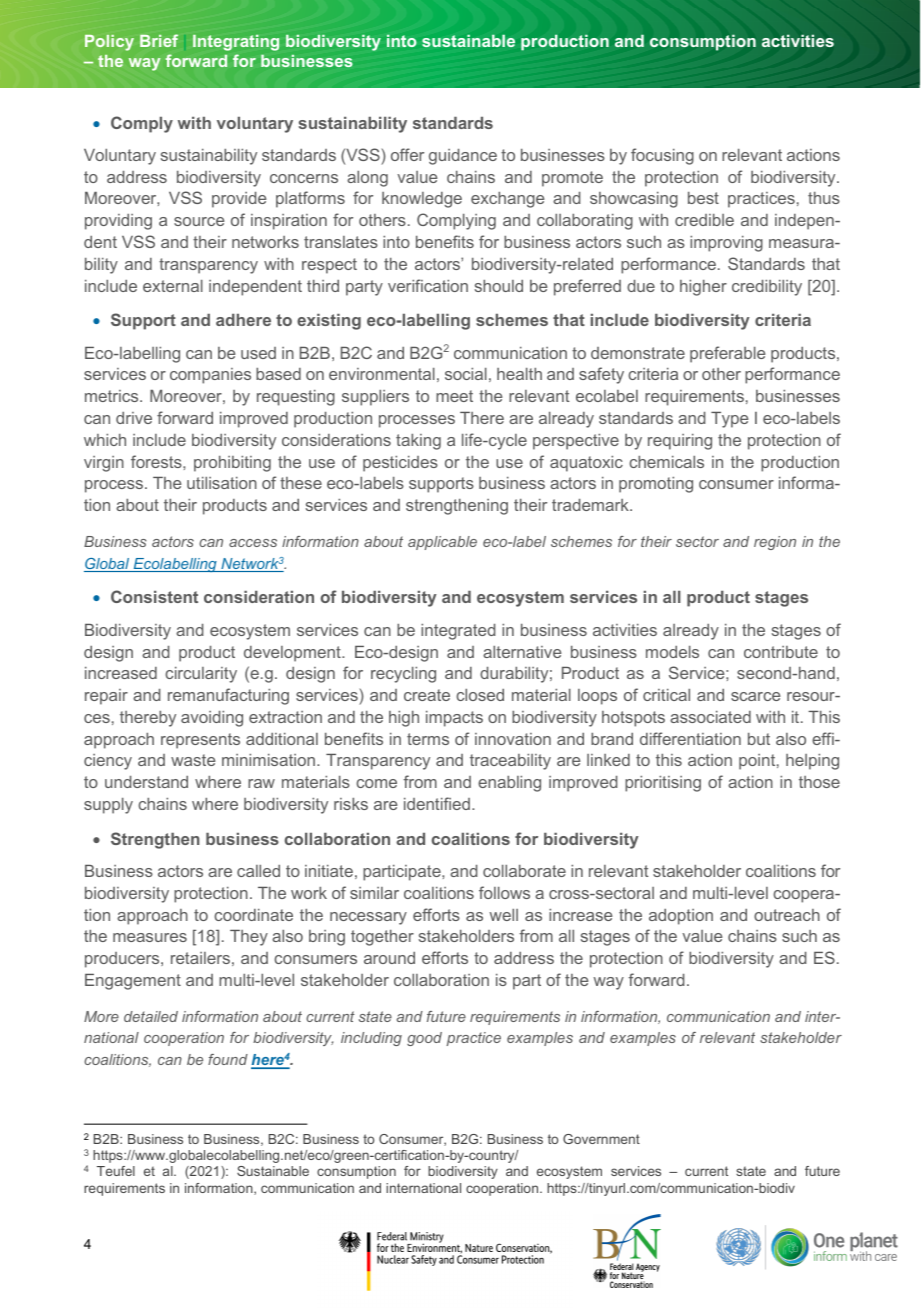  I want to click on closed, so click(480, 695).
